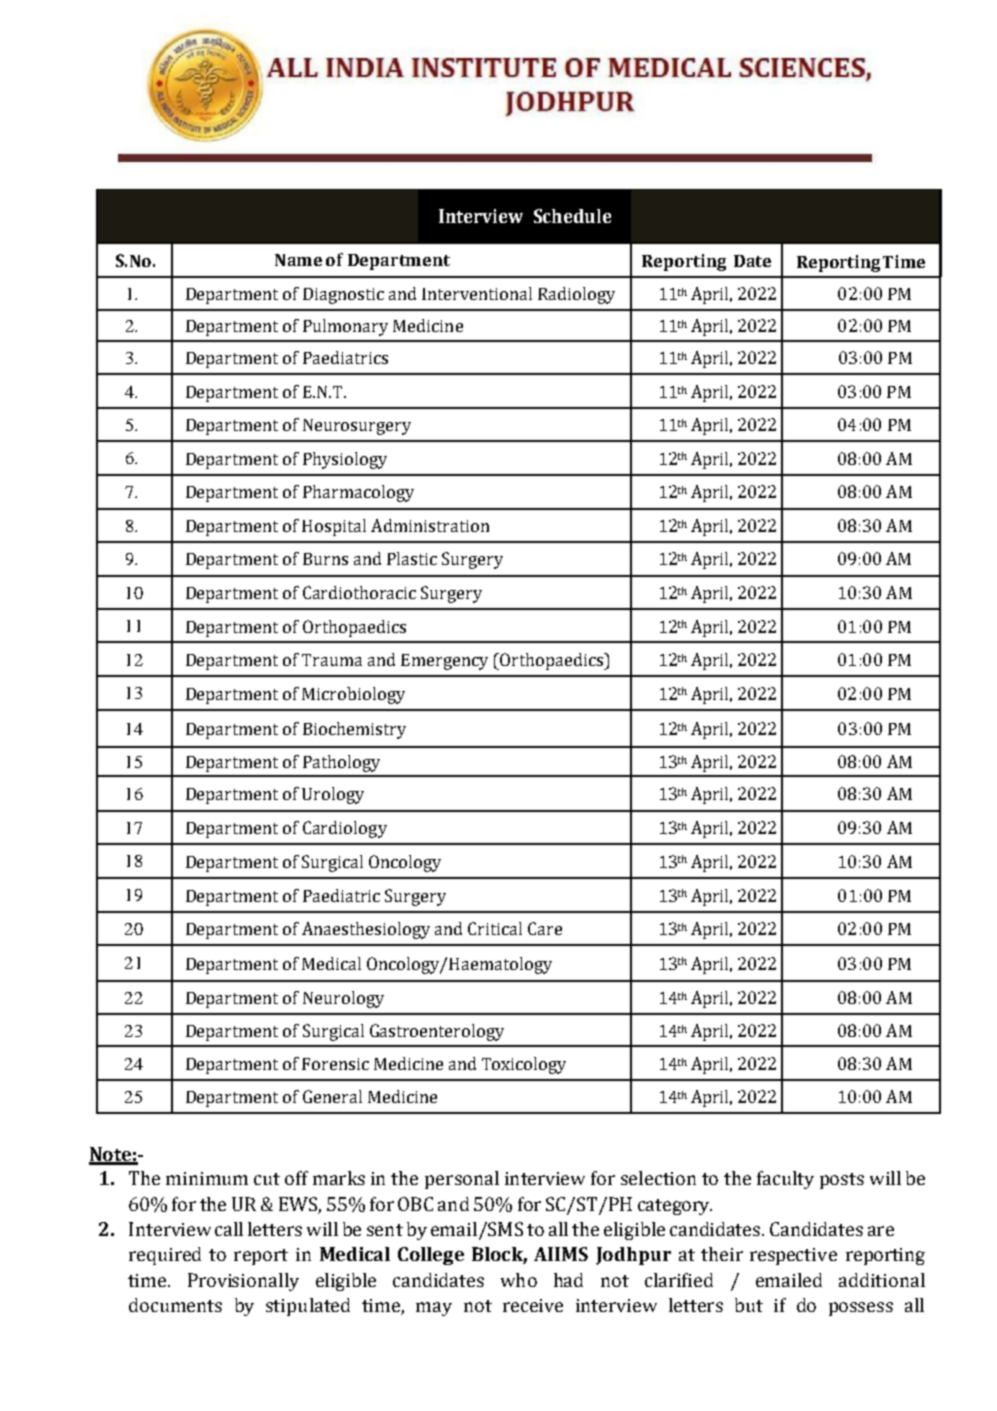 This document has width=997, height=1411. Describe the element at coordinates (545, 928) in the document. I see `Care` at that location.
